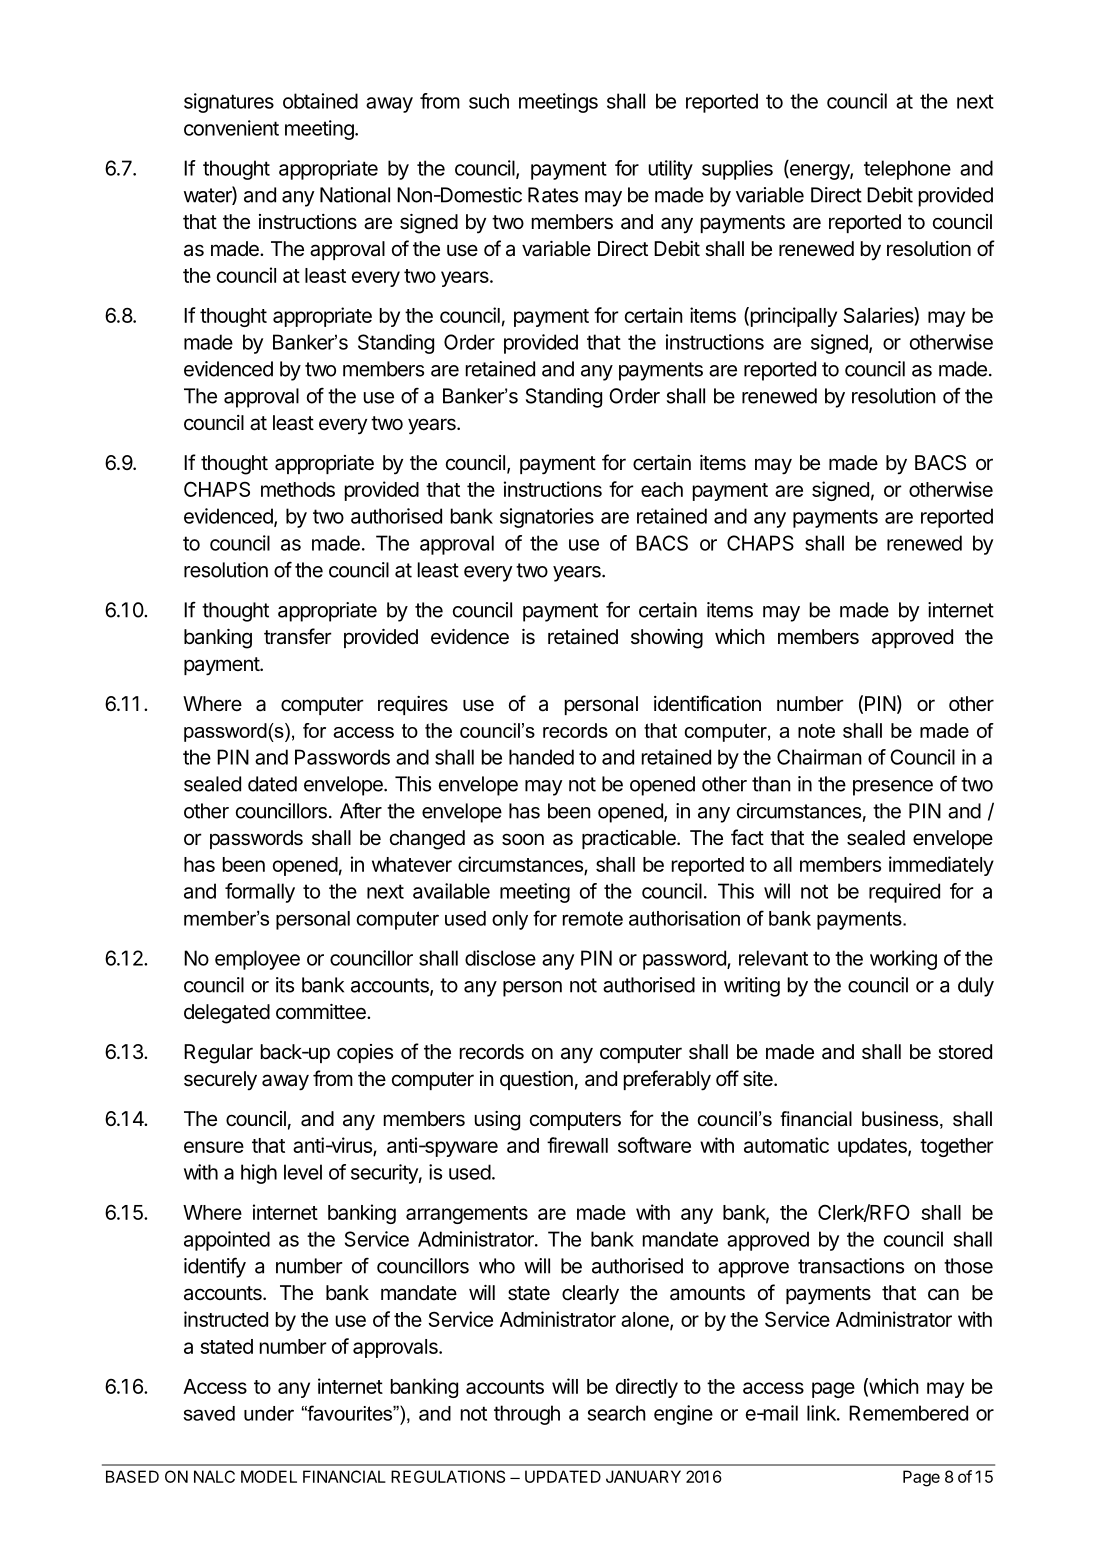 This screenshot has height=1551, width=1097. I want to click on link, so click(822, 1413).
